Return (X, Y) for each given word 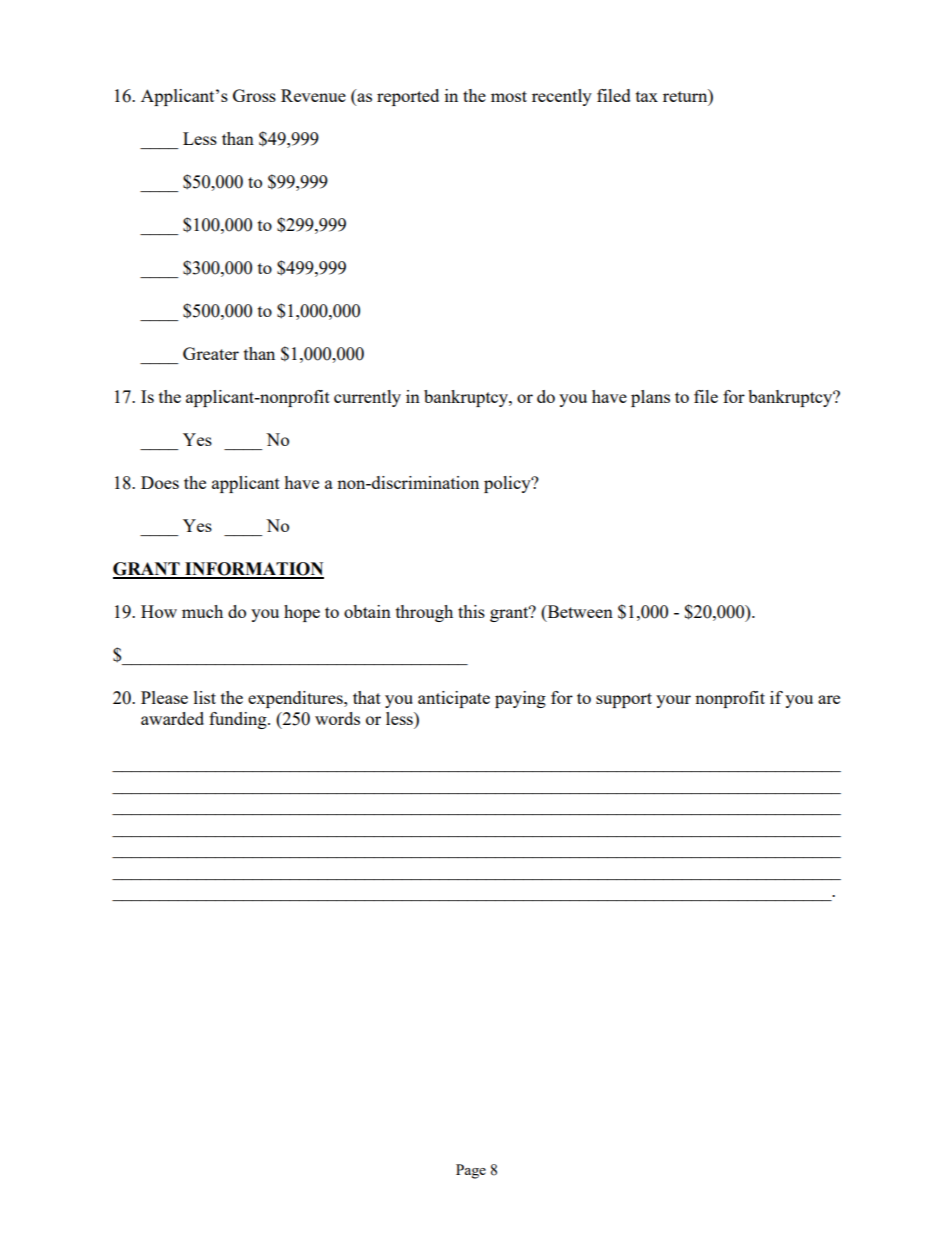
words (337, 718)
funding (239, 720)
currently (367, 398)
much (202, 611)
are (829, 699)
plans (650, 398)
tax (647, 96)
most (509, 96)
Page (471, 1171)
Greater (211, 353)
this (471, 611)
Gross (254, 95)
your (673, 701)
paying (520, 699)
